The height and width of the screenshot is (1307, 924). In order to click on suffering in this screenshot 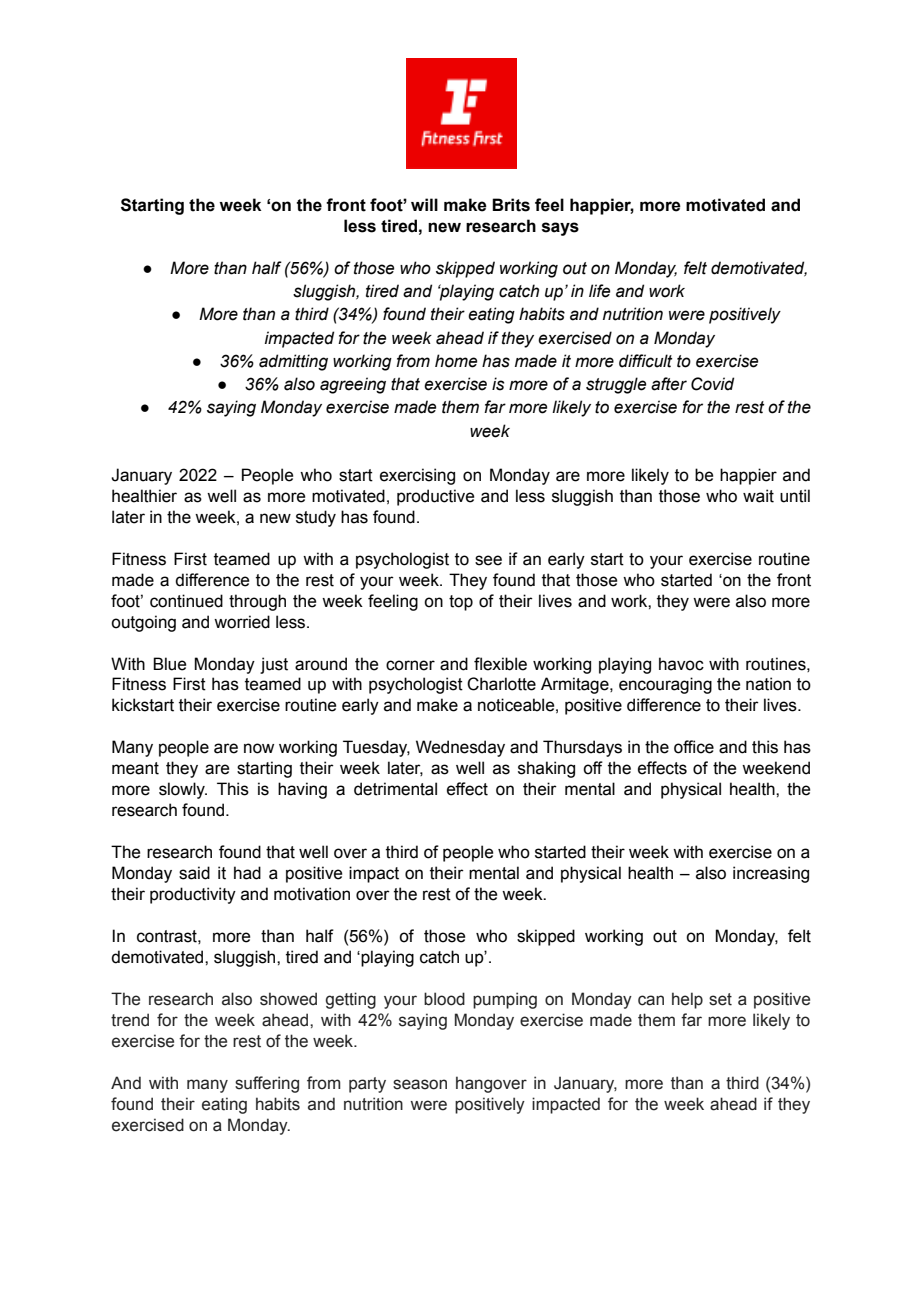, I will do `click(267, 1084)`.
